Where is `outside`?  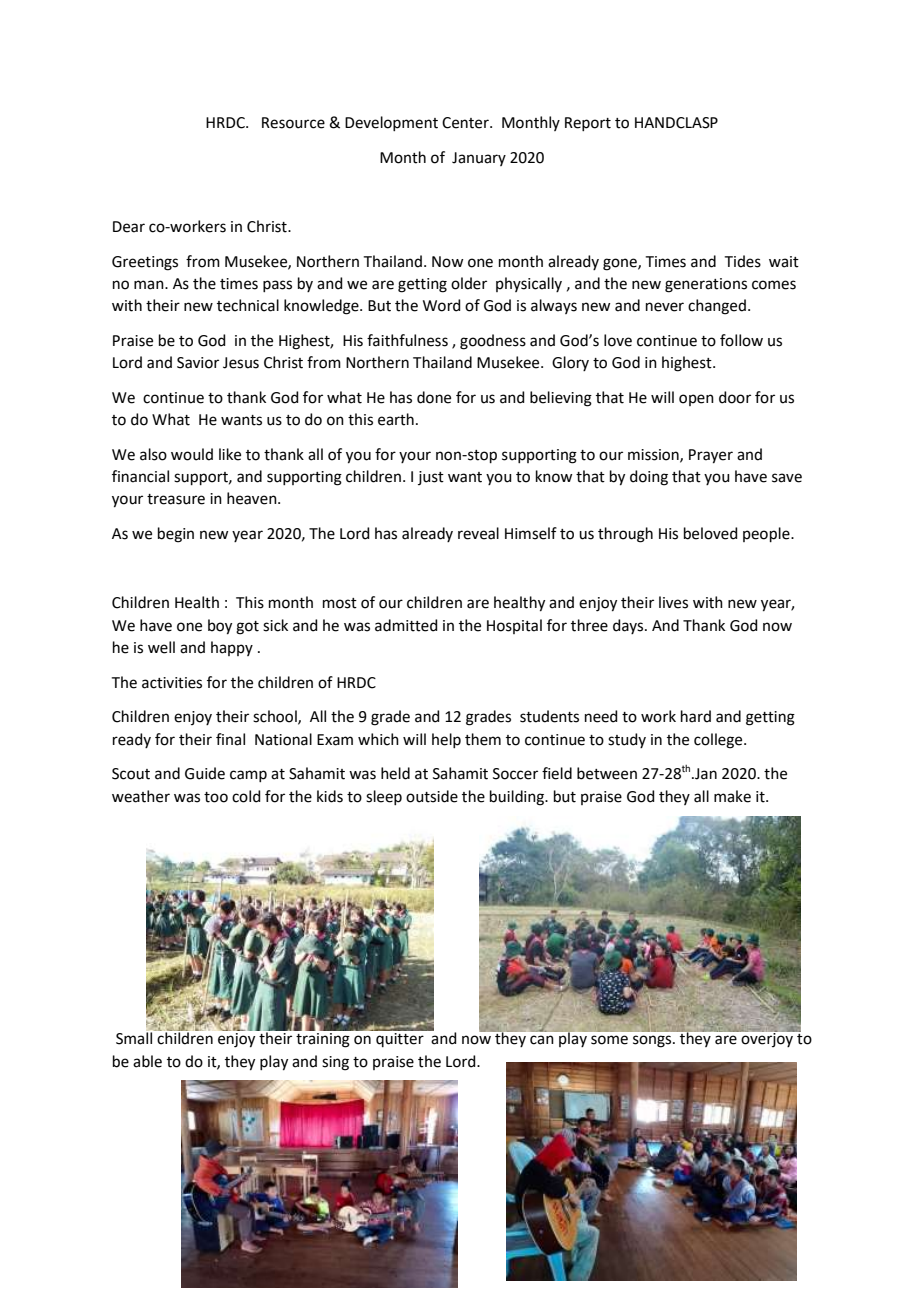
outside is located at coordinates (432, 796).
